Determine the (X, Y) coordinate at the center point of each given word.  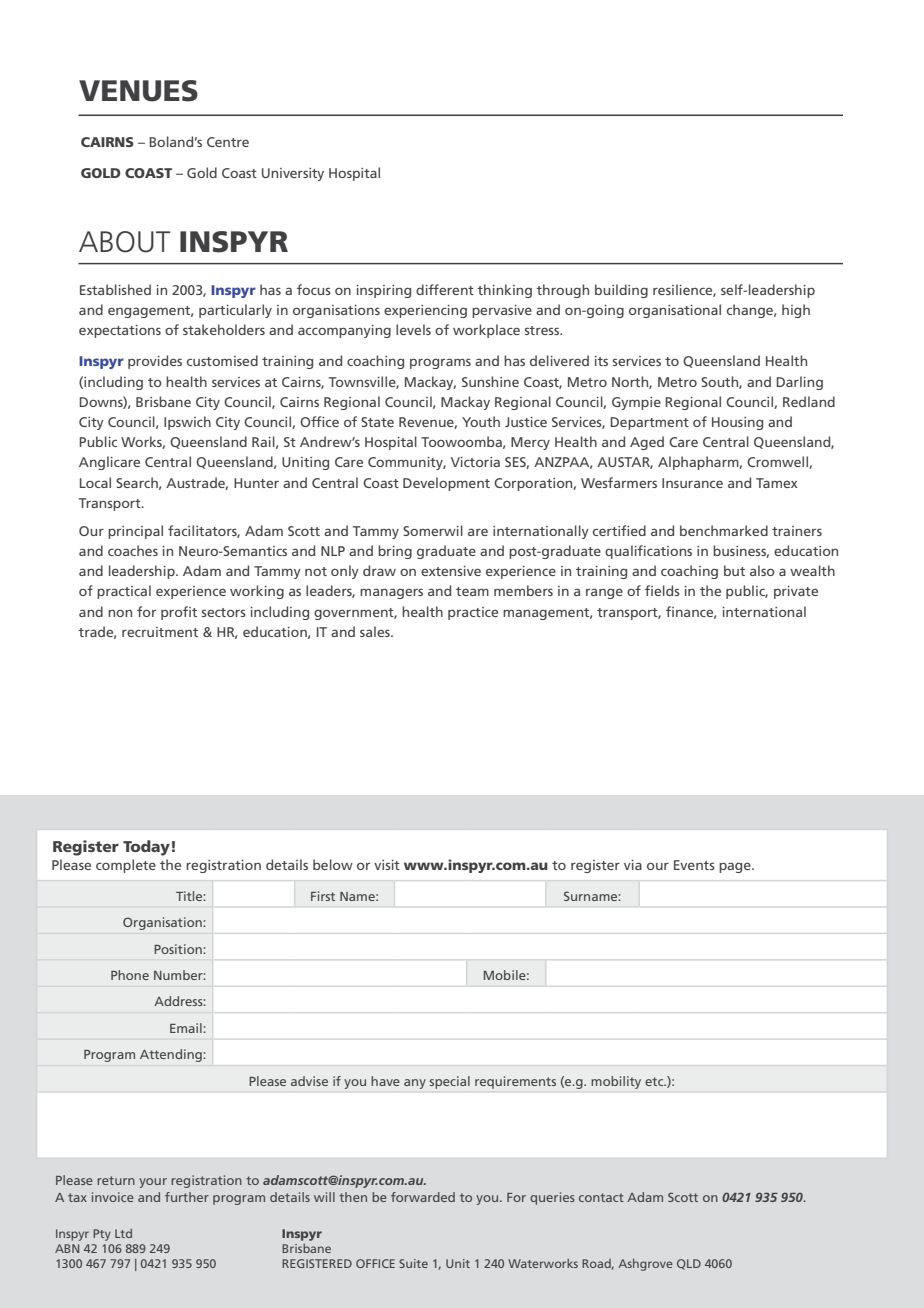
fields (662, 590)
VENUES (138, 91)
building (621, 291)
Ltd (123, 1233)
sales (376, 631)
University (293, 174)
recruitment (160, 632)
